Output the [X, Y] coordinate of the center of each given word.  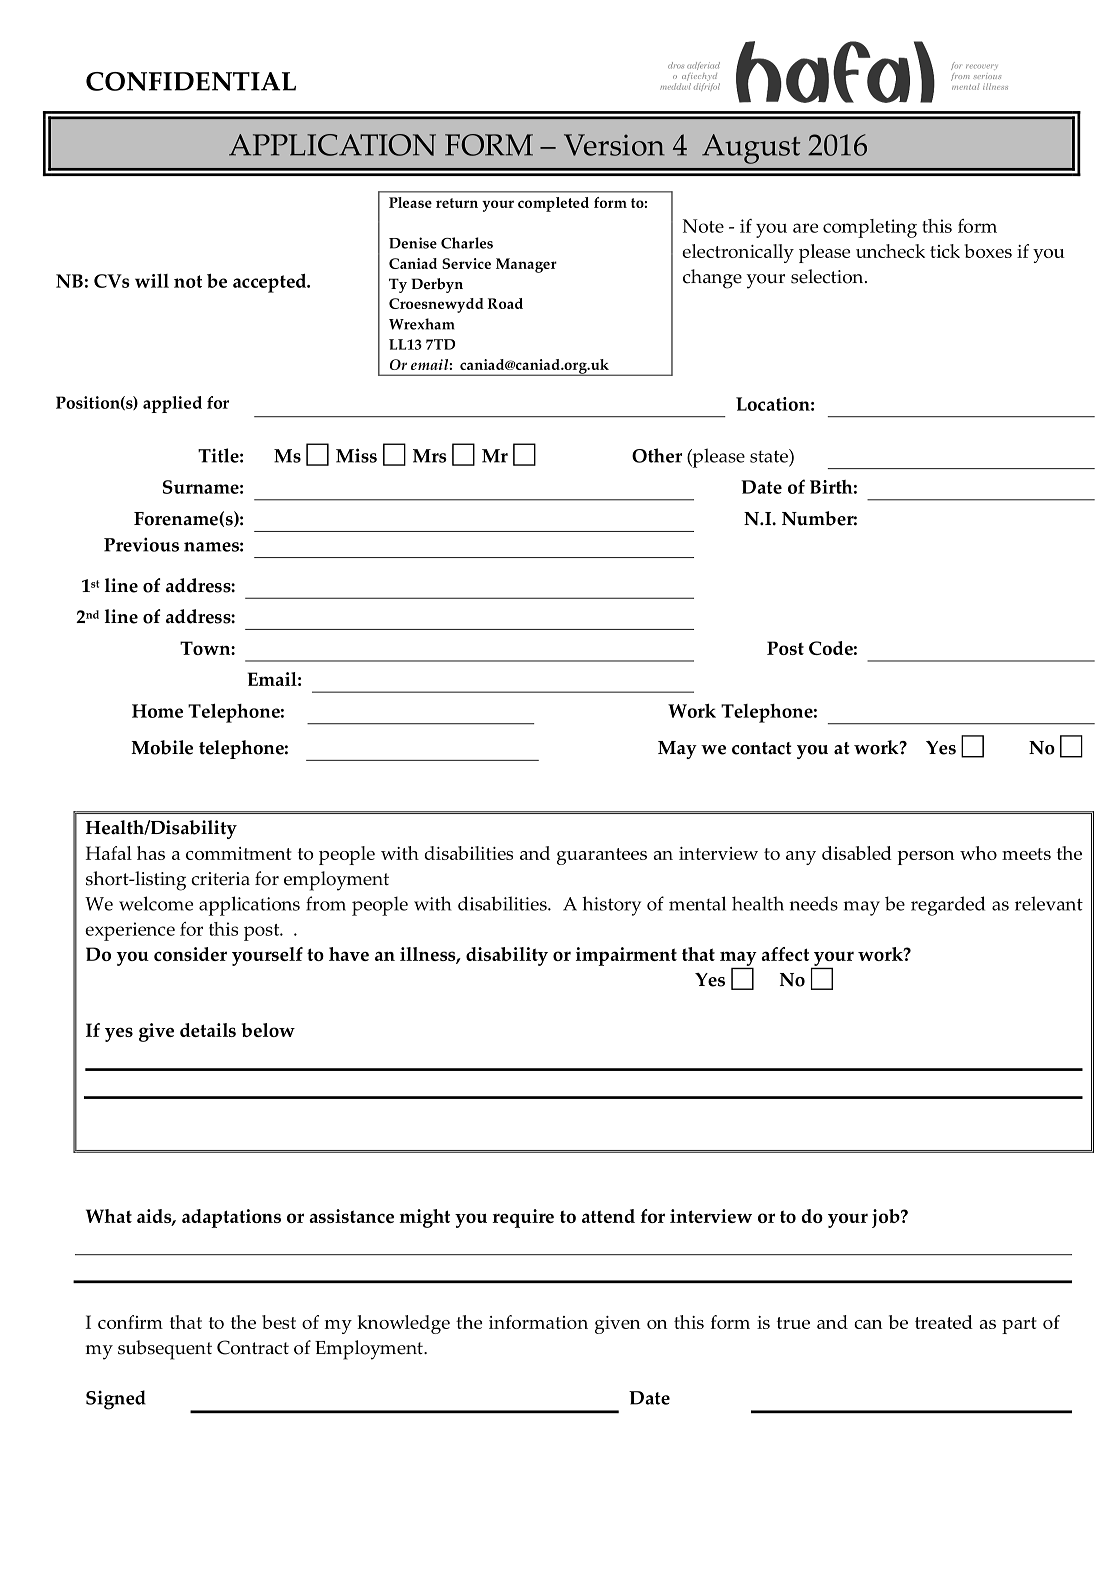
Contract [253, 1347]
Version [614, 145]
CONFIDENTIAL [191, 81]
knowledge [403, 1324]
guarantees [602, 856]
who [978, 853]
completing [870, 228]
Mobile [162, 747]
